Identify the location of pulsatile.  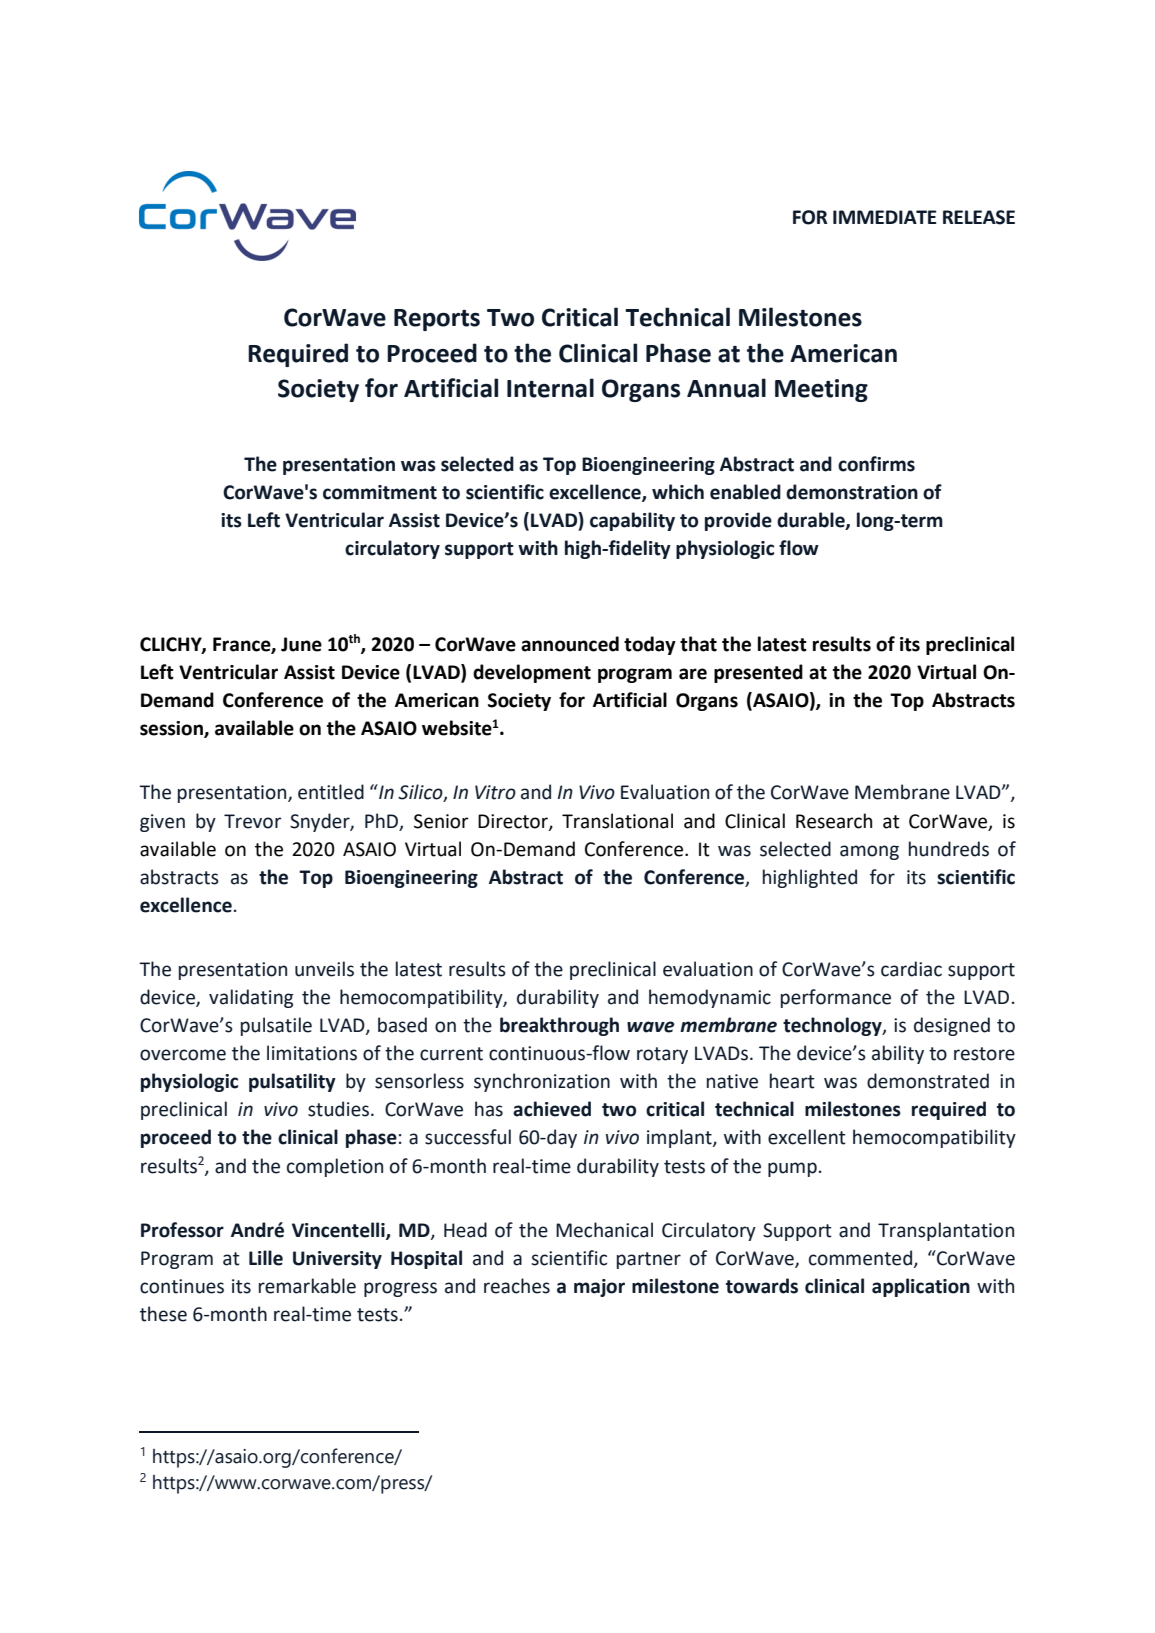
(276, 1026).
